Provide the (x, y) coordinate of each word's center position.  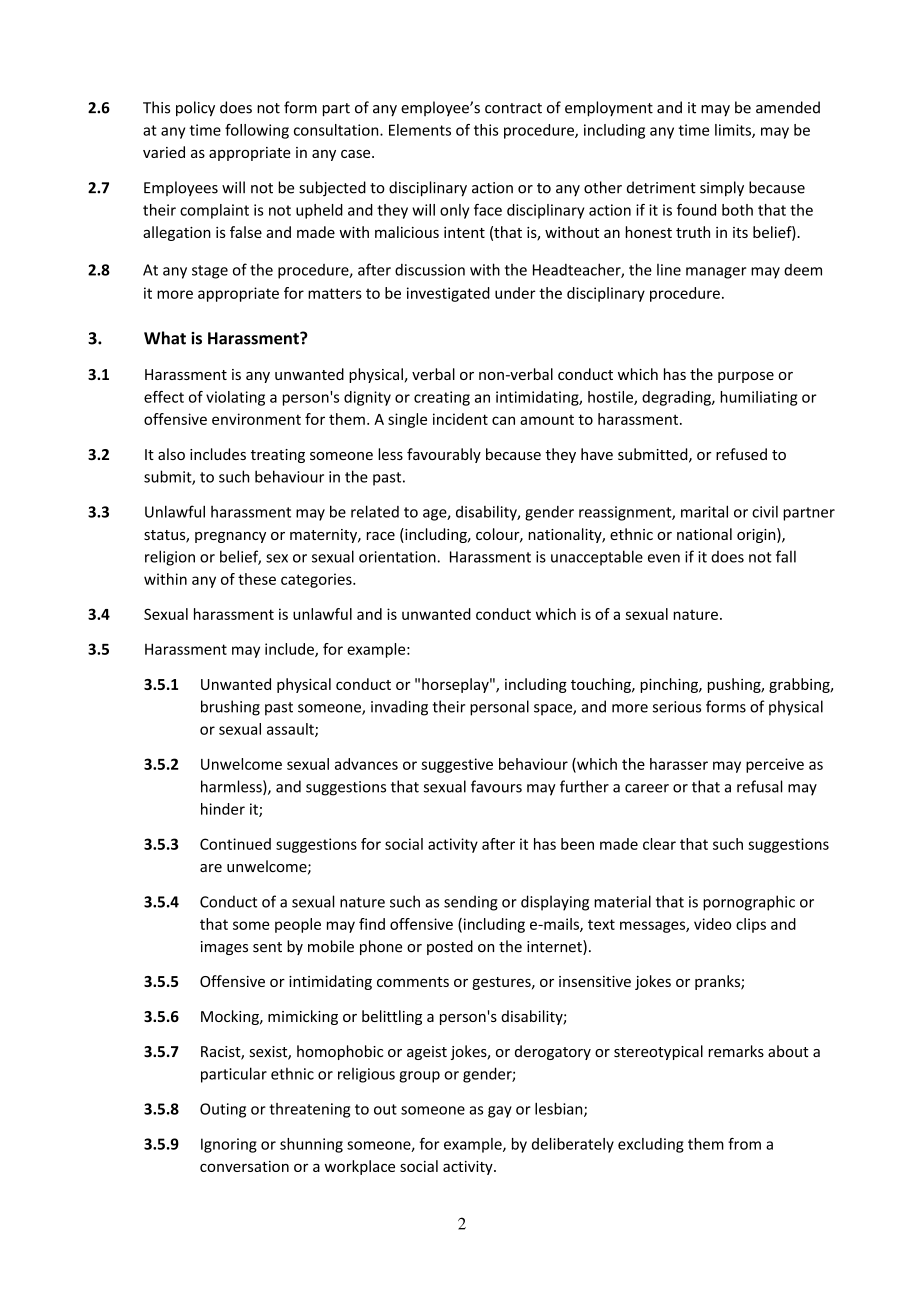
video (713, 924)
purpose (746, 377)
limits (734, 131)
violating (235, 398)
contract (513, 108)
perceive (775, 765)
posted (450, 947)
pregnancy (230, 537)
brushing (230, 708)
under (515, 293)
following (257, 131)
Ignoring (229, 1145)
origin (757, 535)
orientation (397, 557)
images (224, 948)
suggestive (457, 765)
